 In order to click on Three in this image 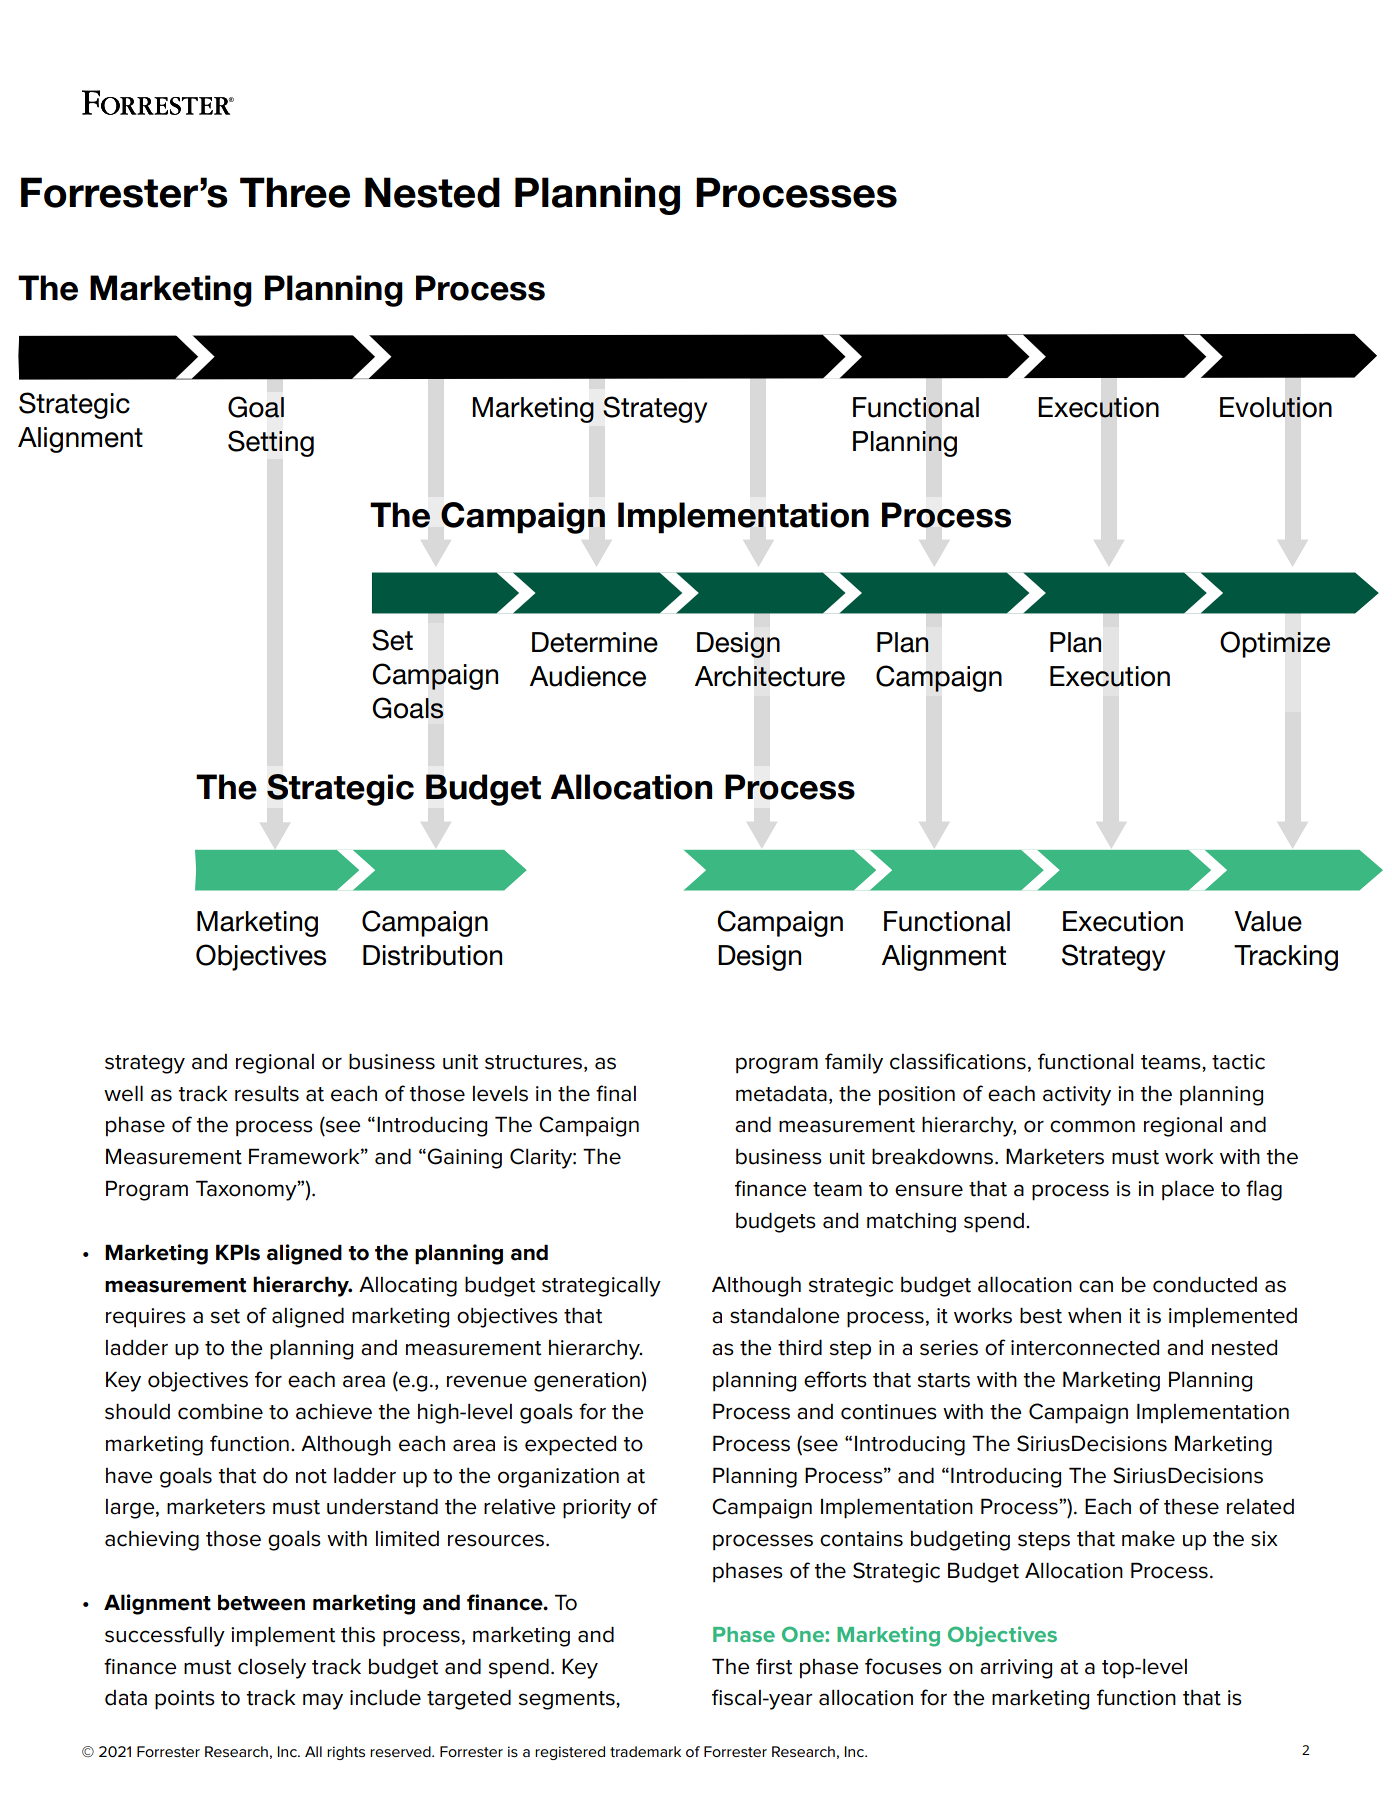, I will do `click(295, 192)`.
